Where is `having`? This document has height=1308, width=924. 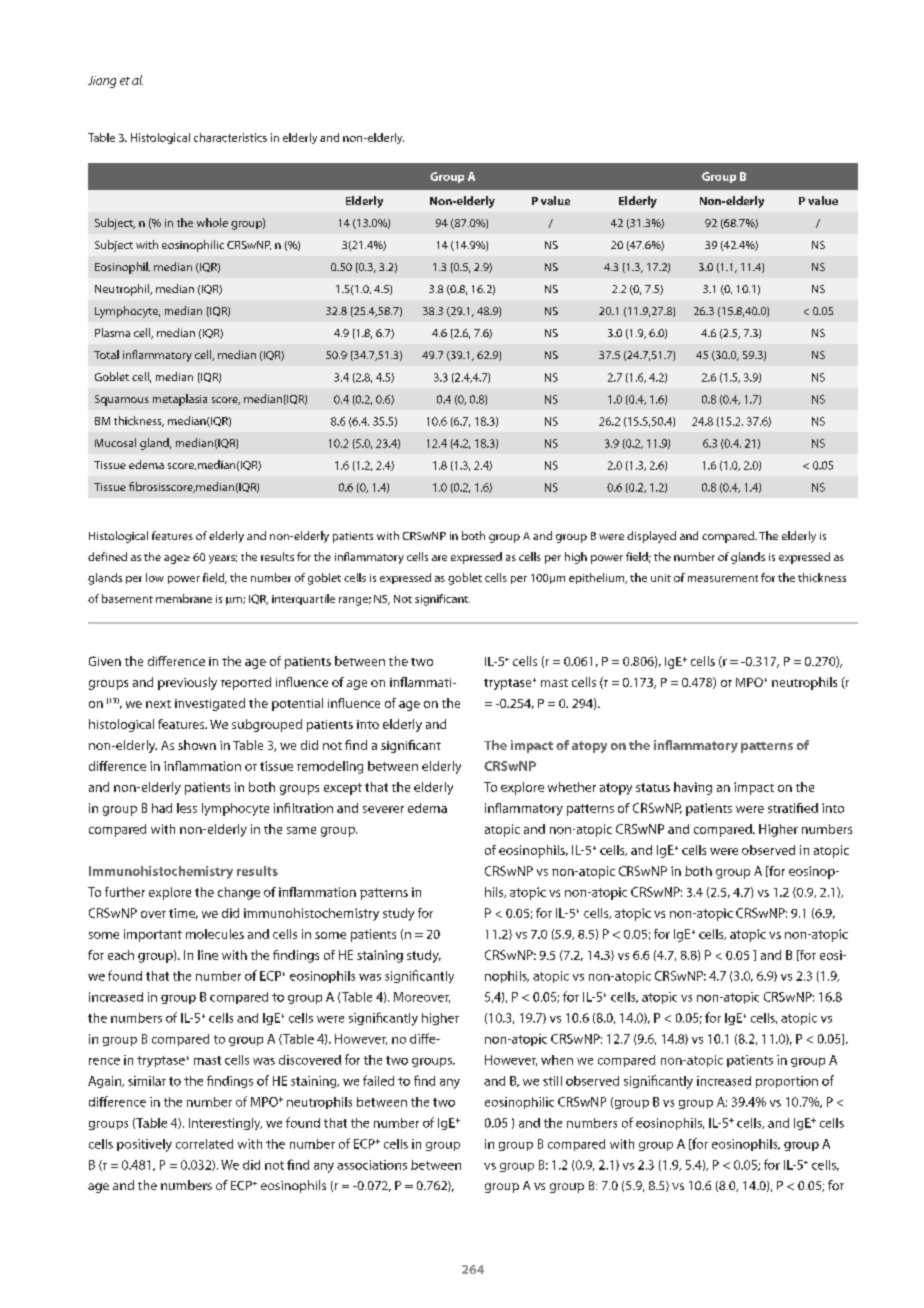 having is located at coordinates (693, 788).
